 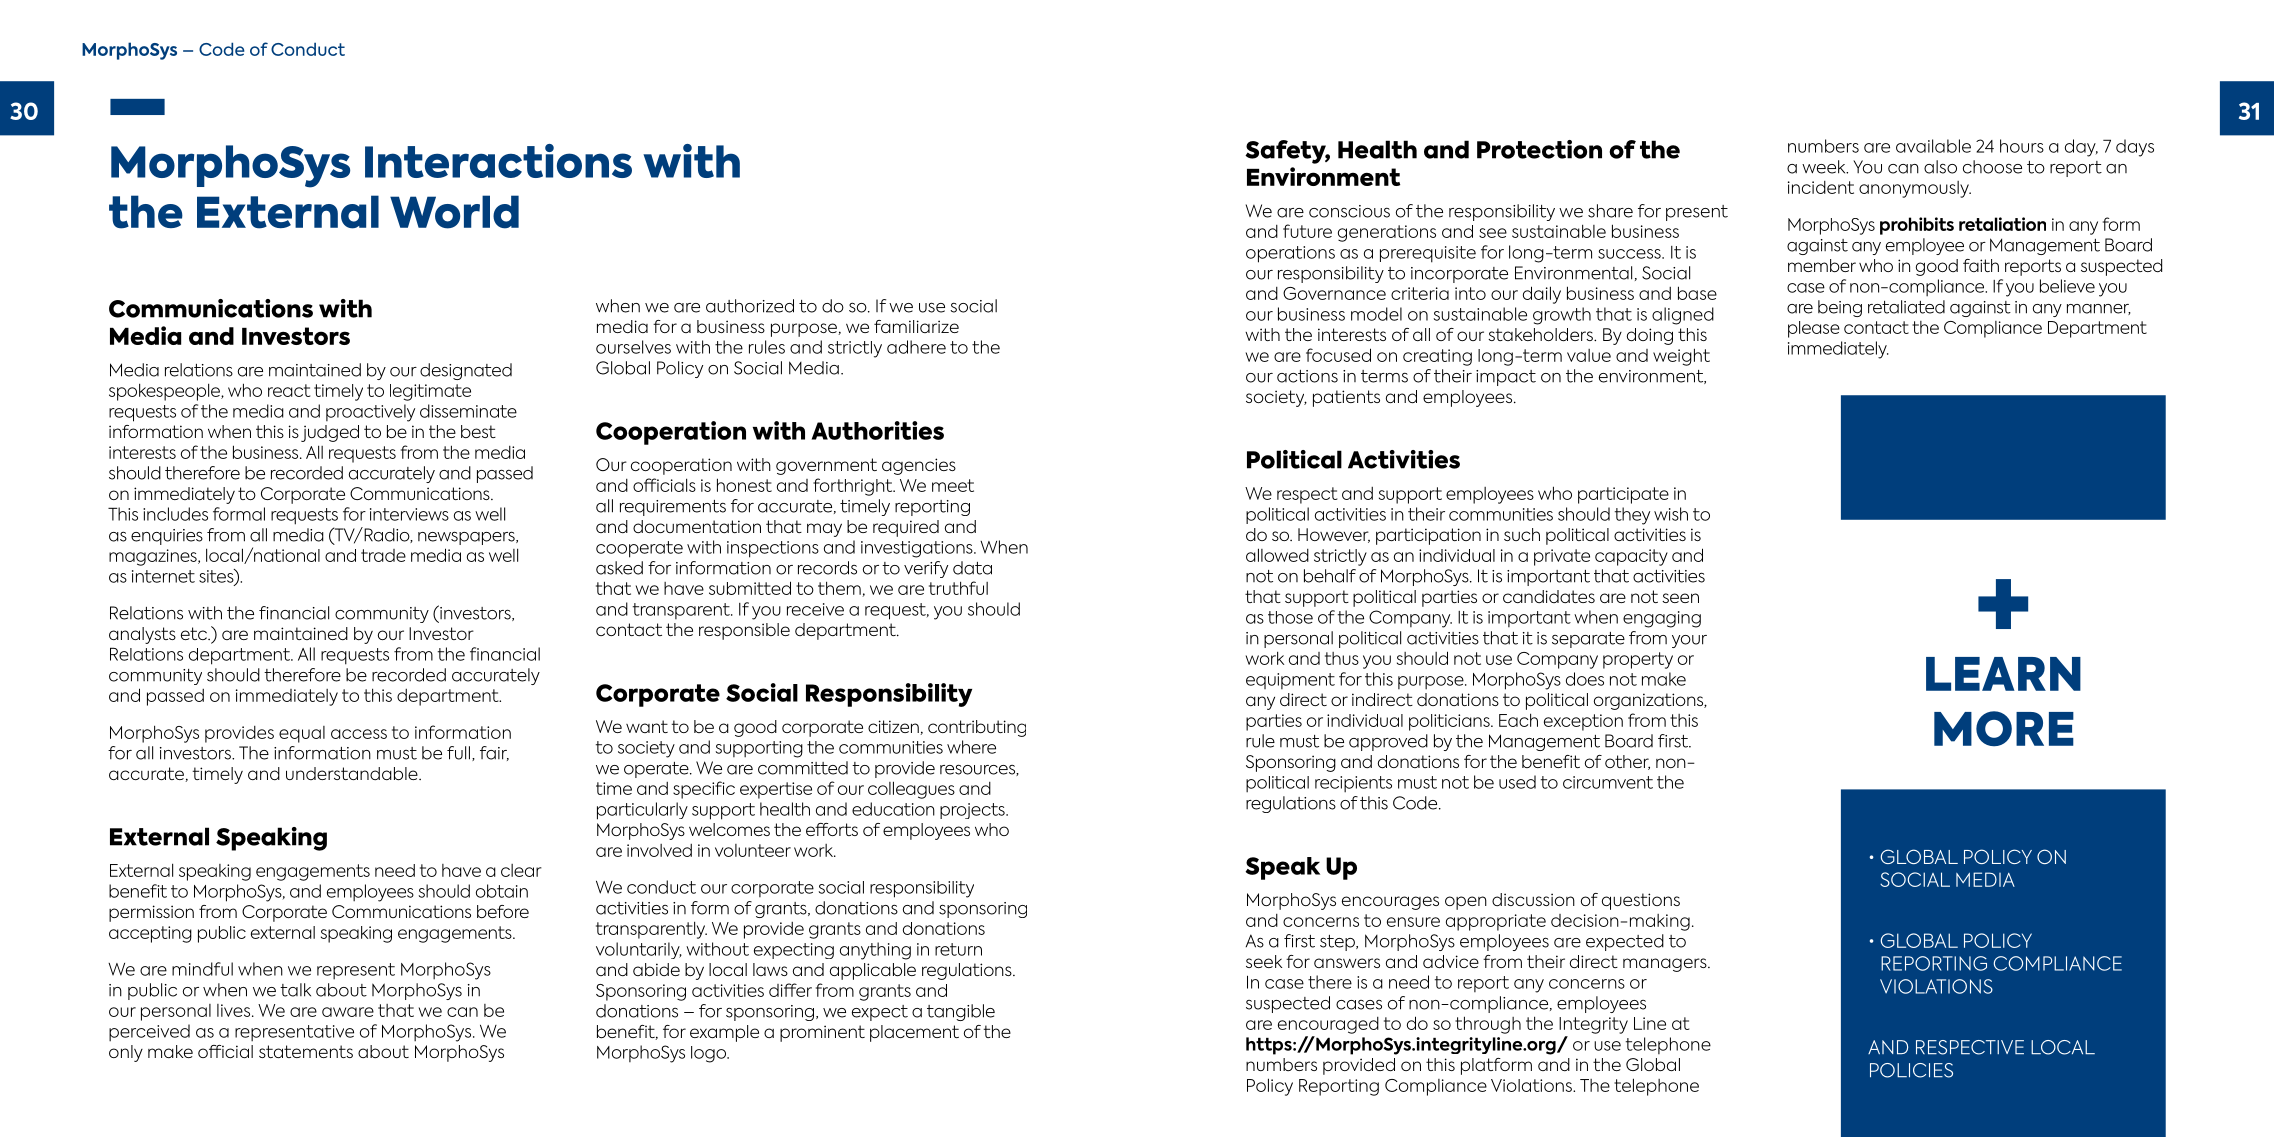 I want to click on conscious, so click(x=1349, y=211).
